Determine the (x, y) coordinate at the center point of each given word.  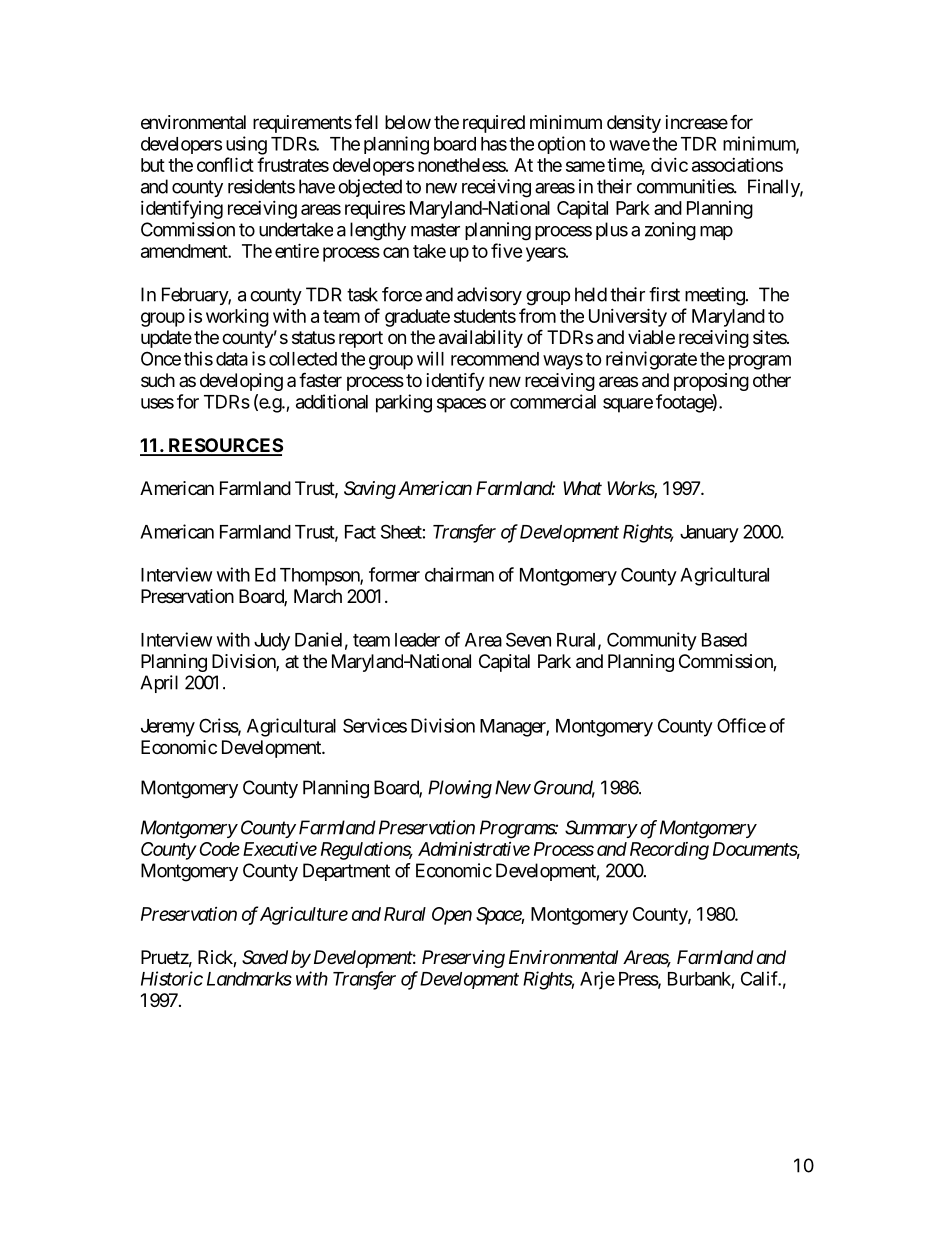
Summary (601, 829)
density (634, 124)
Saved (265, 957)
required (494, 124)
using (246, 145)
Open (452, 916)
